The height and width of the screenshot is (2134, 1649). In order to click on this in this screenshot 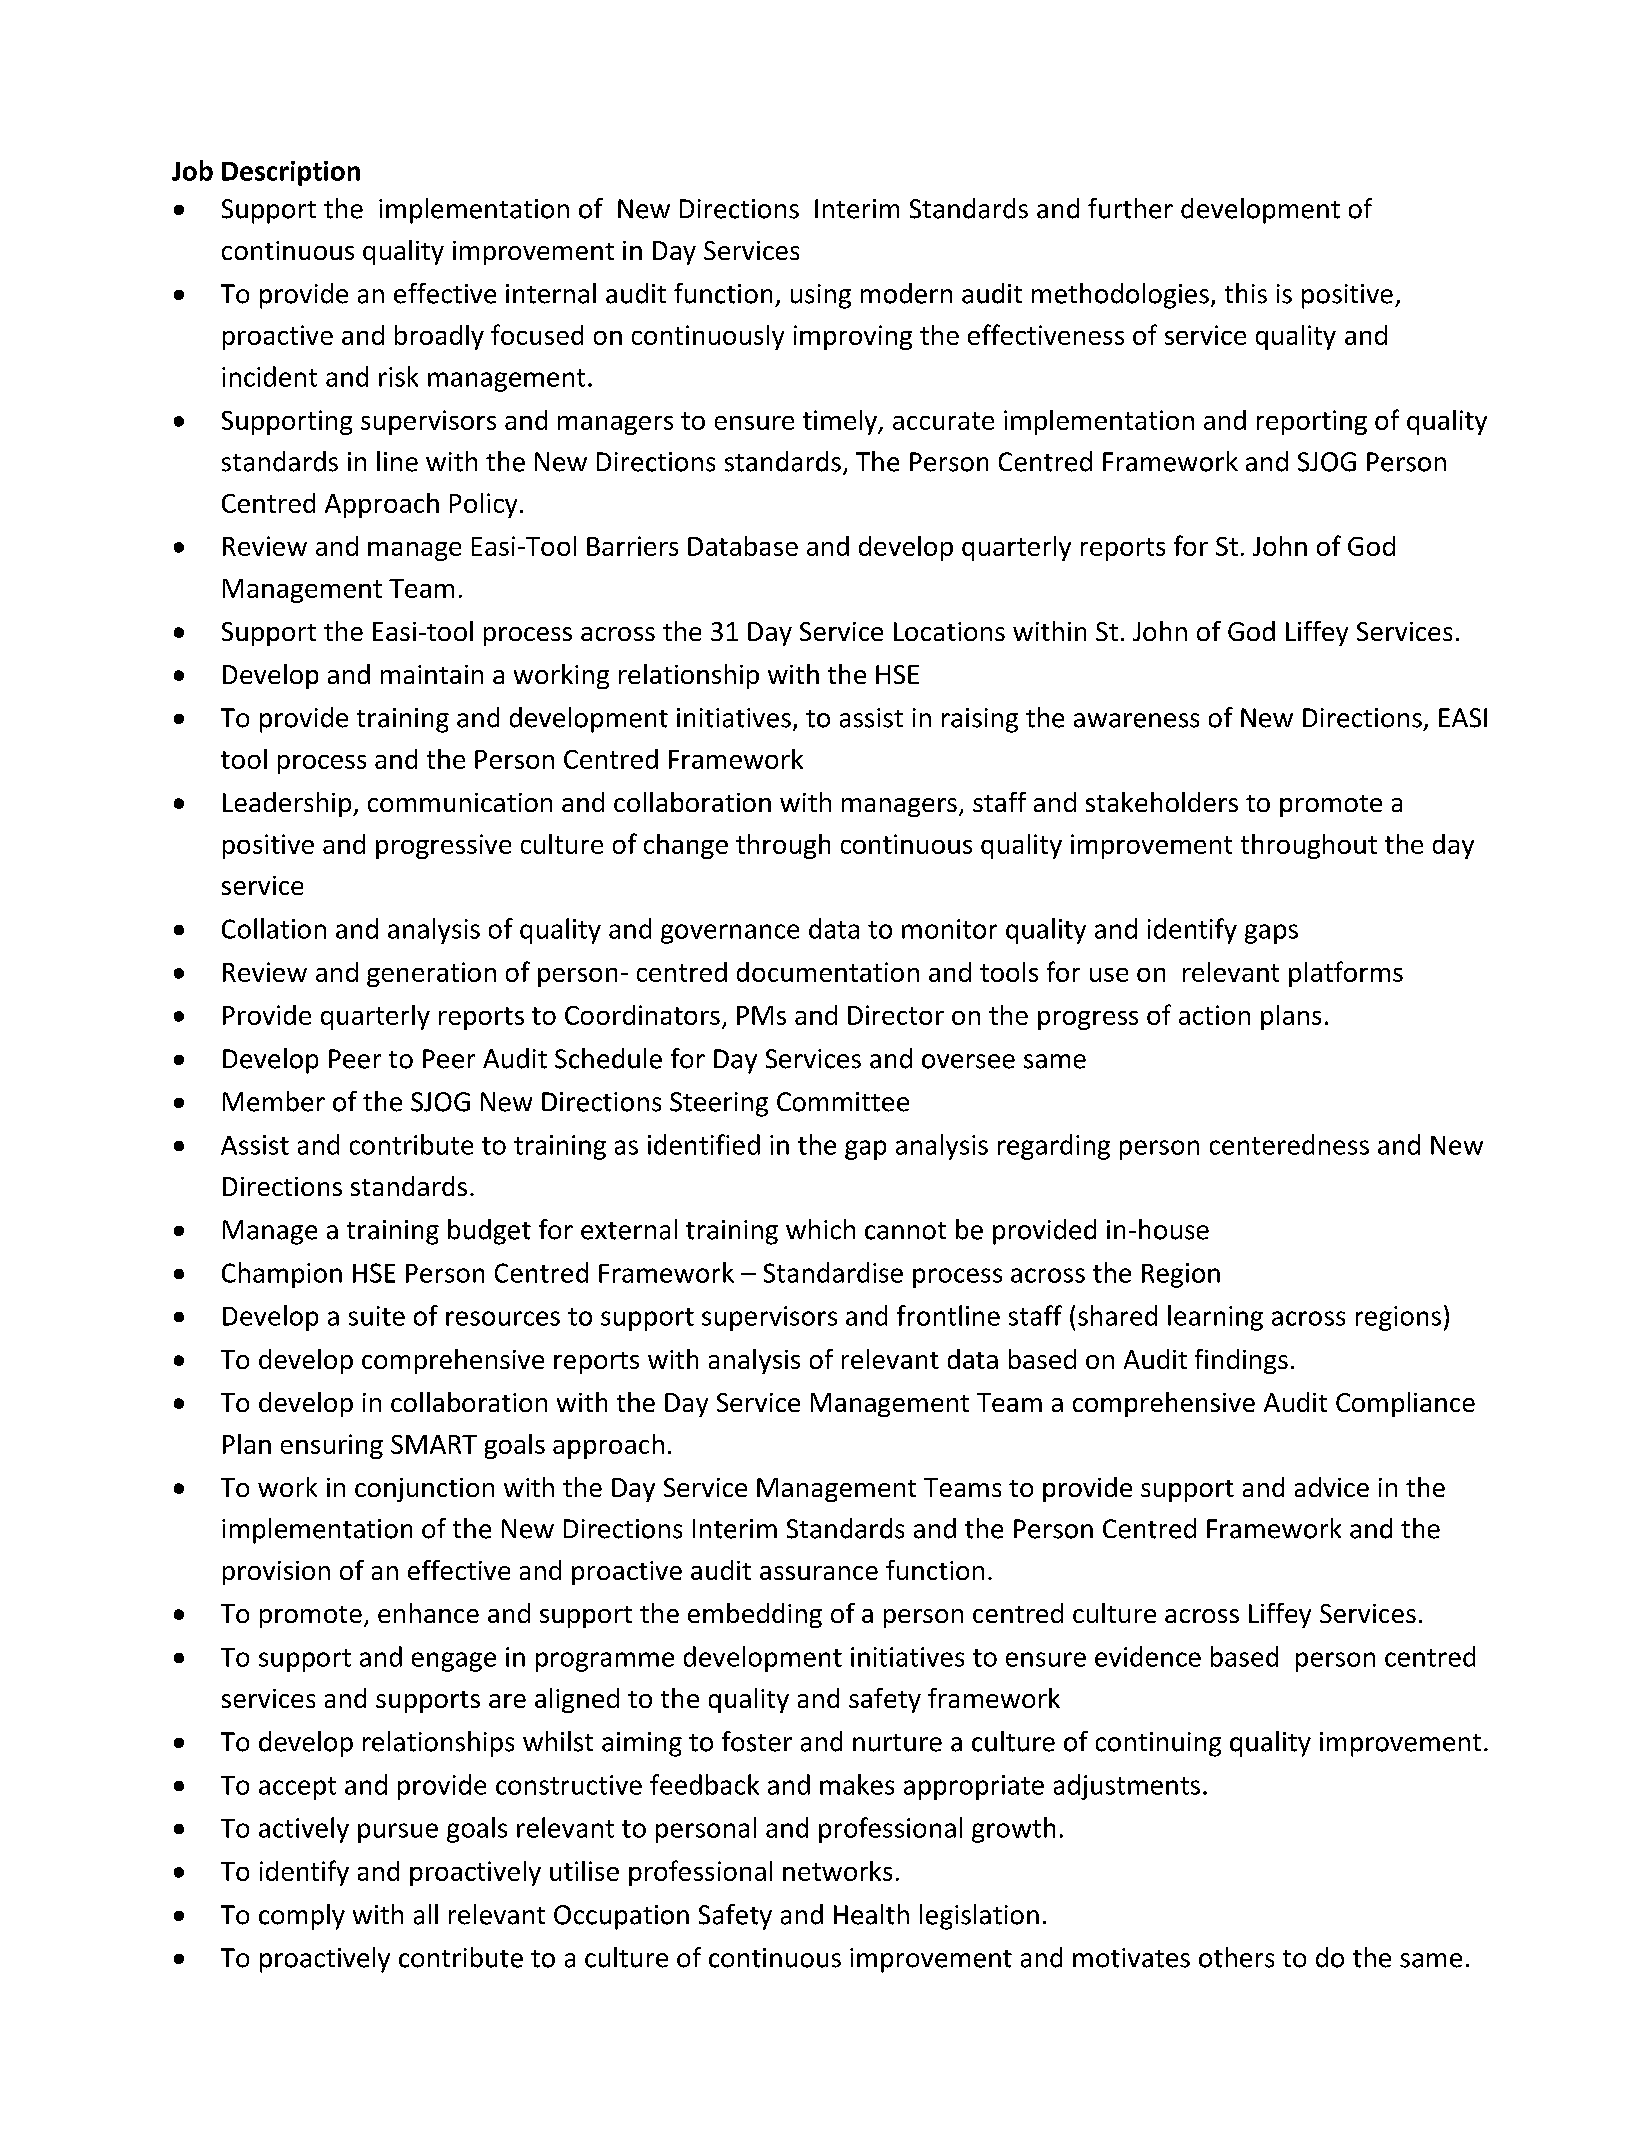, I will do `click(1246, 293)`.
